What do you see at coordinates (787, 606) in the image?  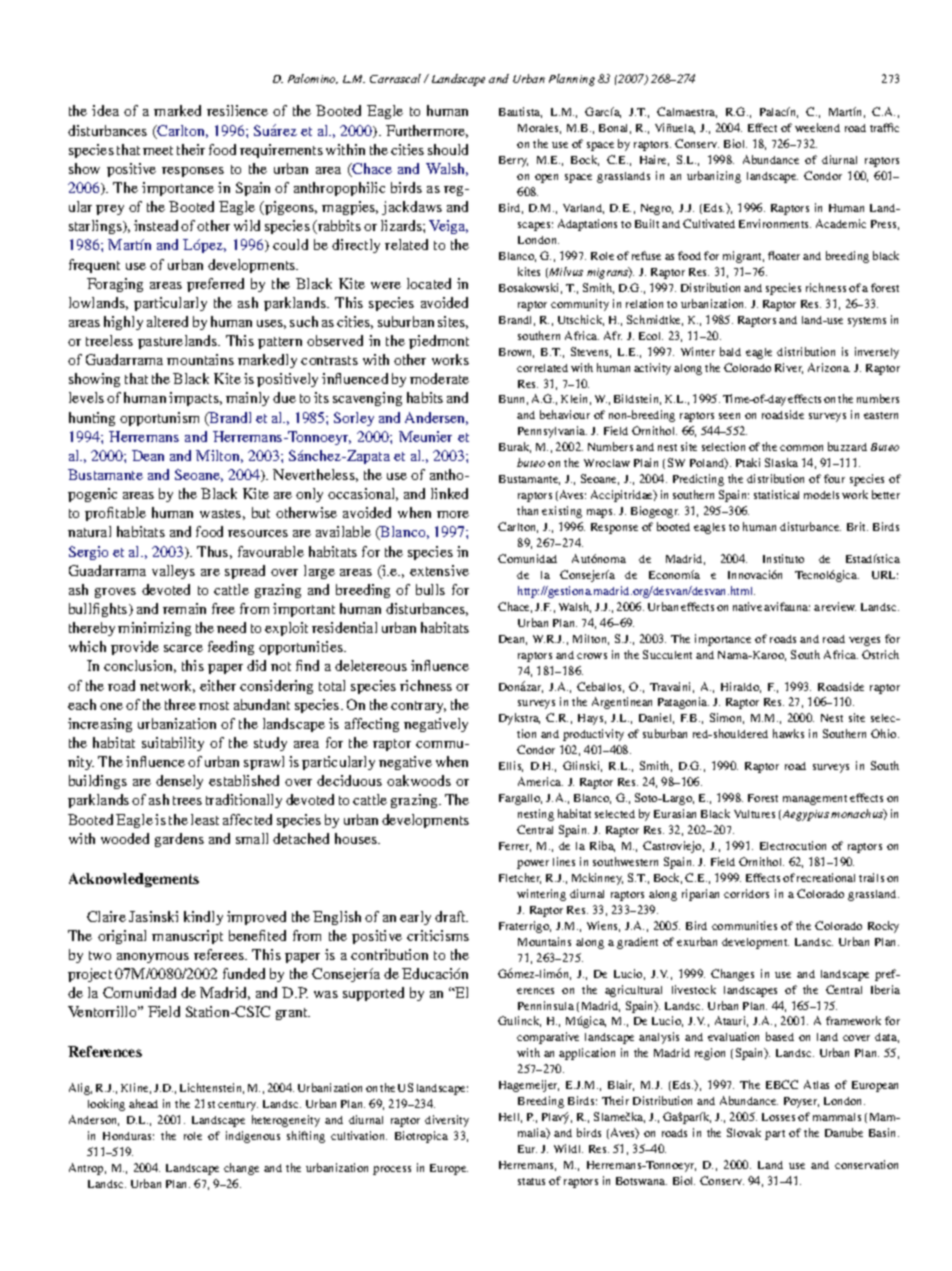 I see `avifauna` at bounding box center [787, 606].
